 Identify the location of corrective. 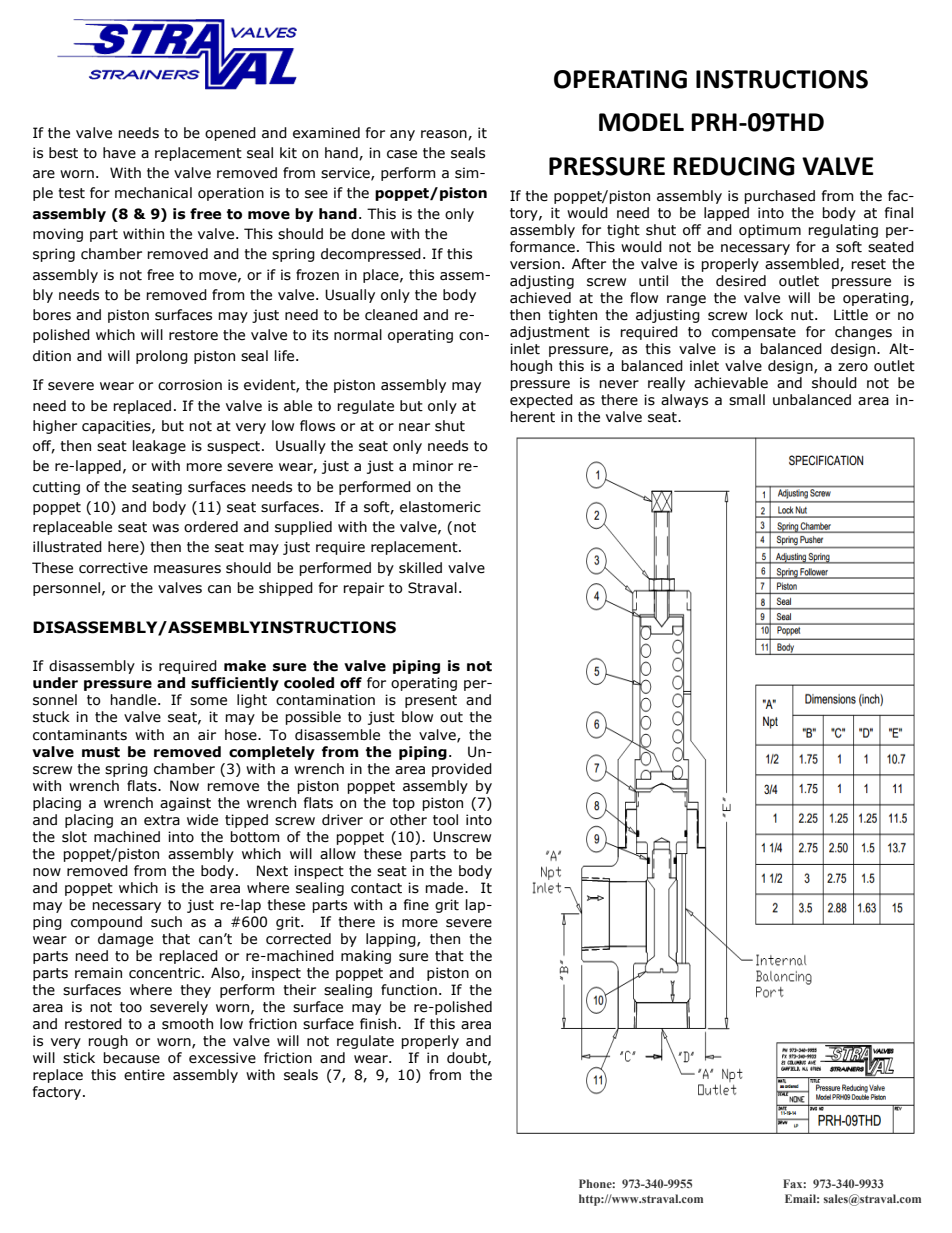
(113, 568).
